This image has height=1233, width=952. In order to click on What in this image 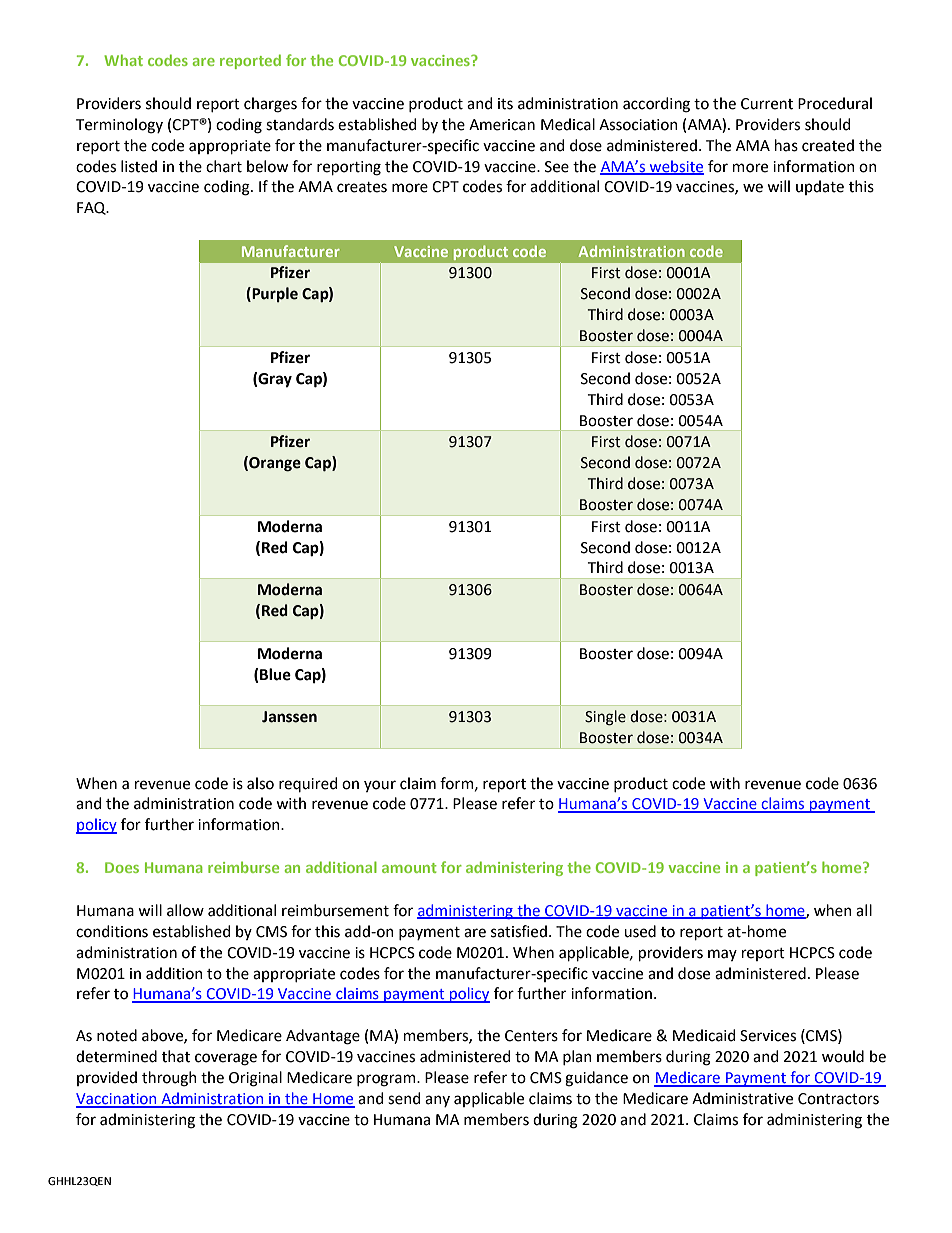, I will do `click(123, 60)`.
